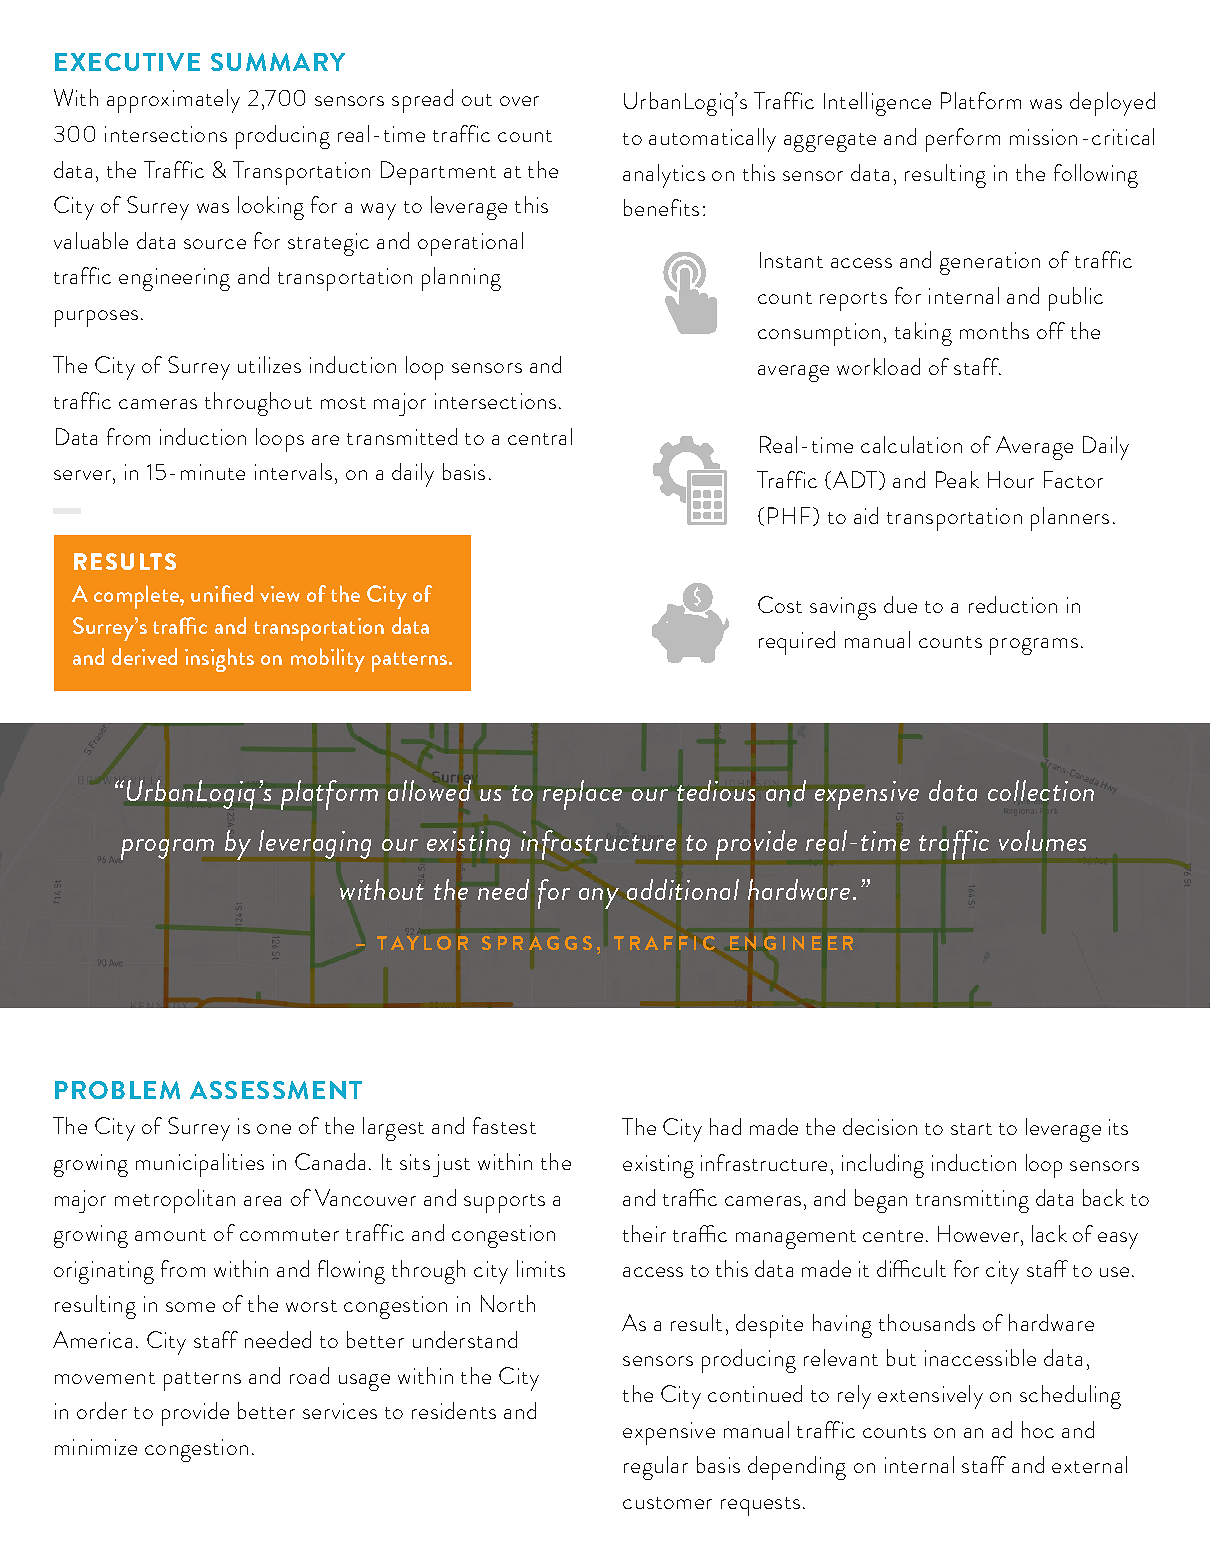 The width and height of the image is (1210, 1566). I want to click on fastest, so click(504, 1125).
